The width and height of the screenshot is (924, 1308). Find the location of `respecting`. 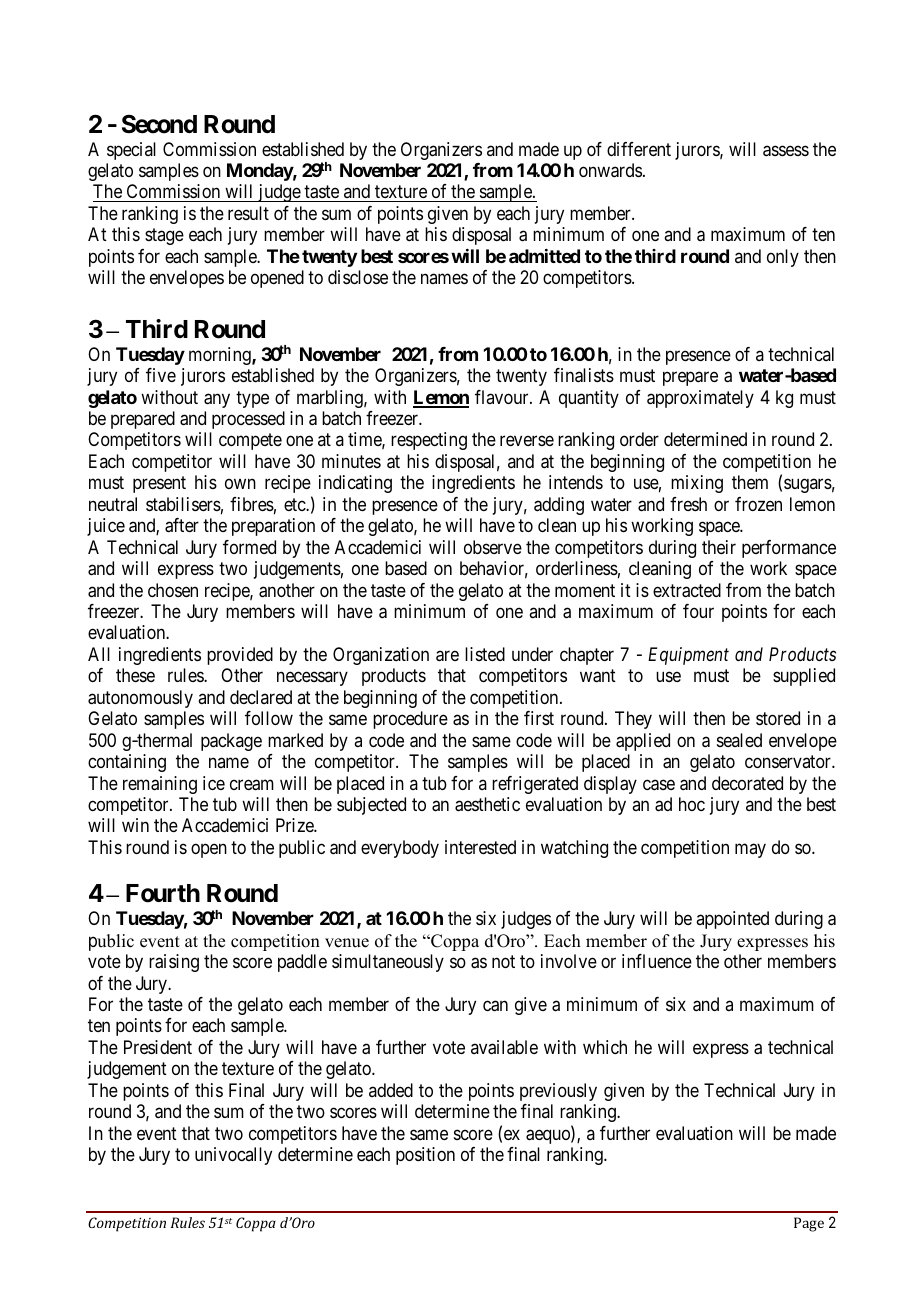

respecting is located at coordinates (429, 441).
